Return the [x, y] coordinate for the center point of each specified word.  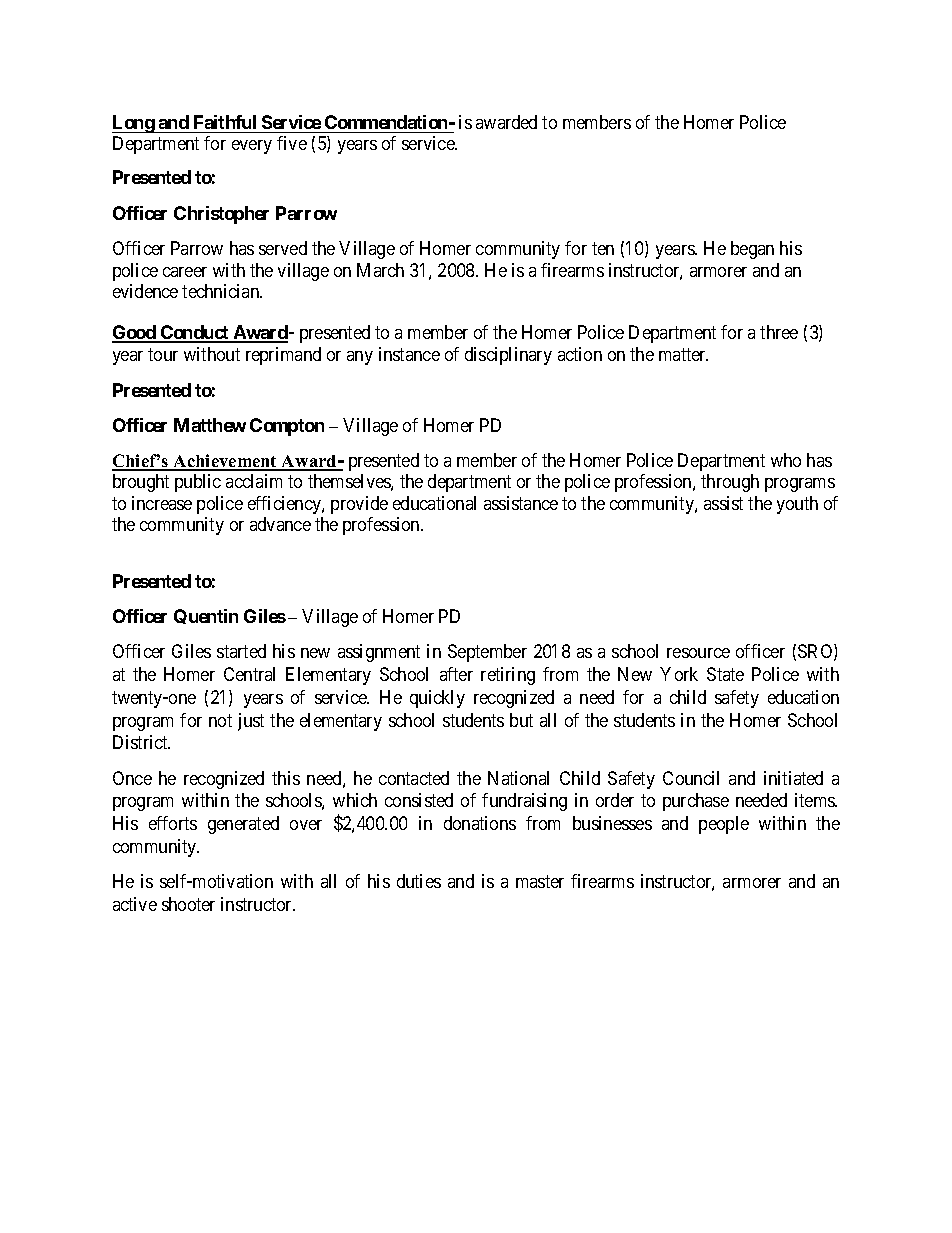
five [292, 143]
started [241, 651]
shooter [188, 904]
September [487, 653]
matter [683, 354]
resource [698, 653]
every [252, 147]
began [752, 250]
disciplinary [508, 356]
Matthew [210, 425]
